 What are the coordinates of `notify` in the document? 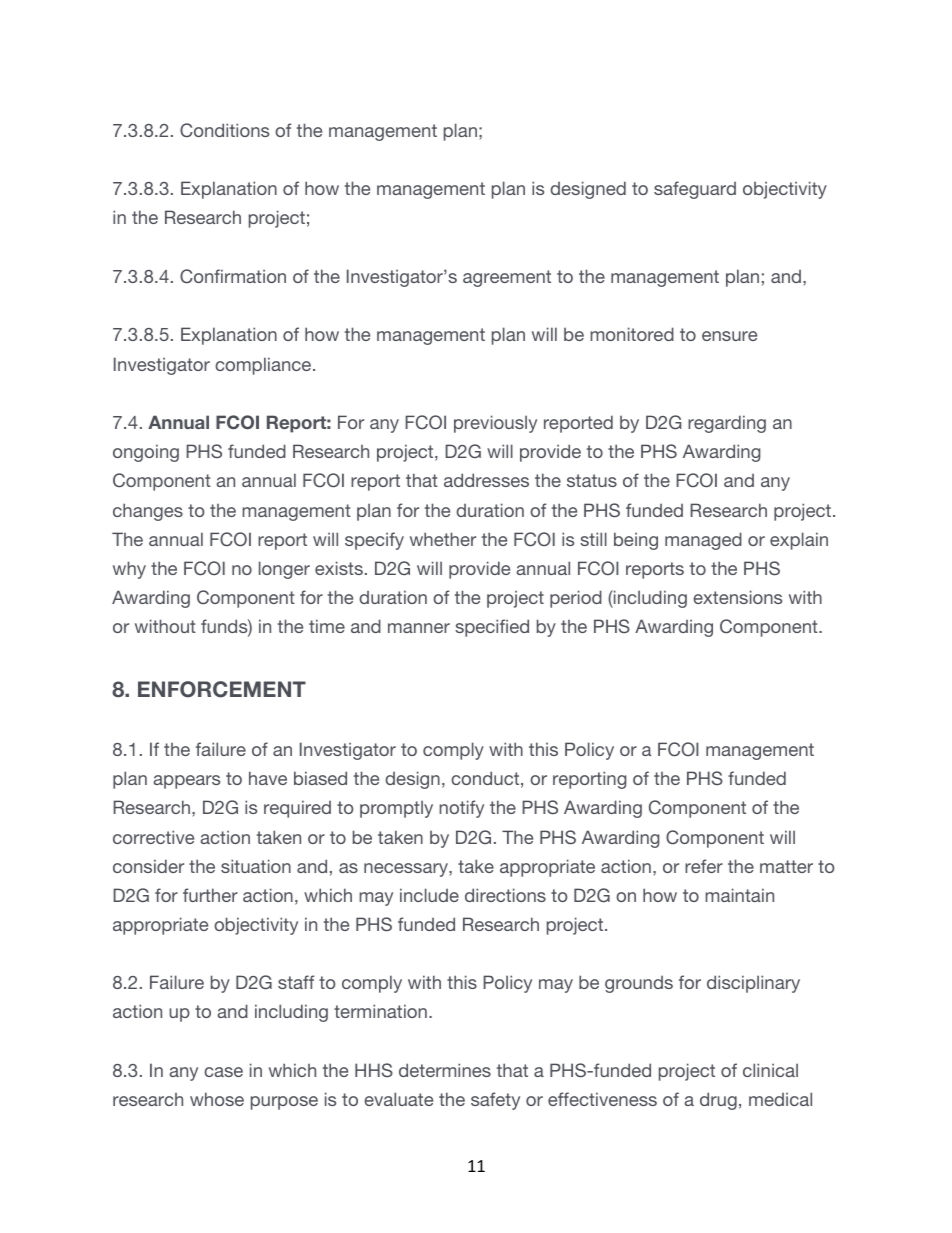 It's located at (461, 809).
